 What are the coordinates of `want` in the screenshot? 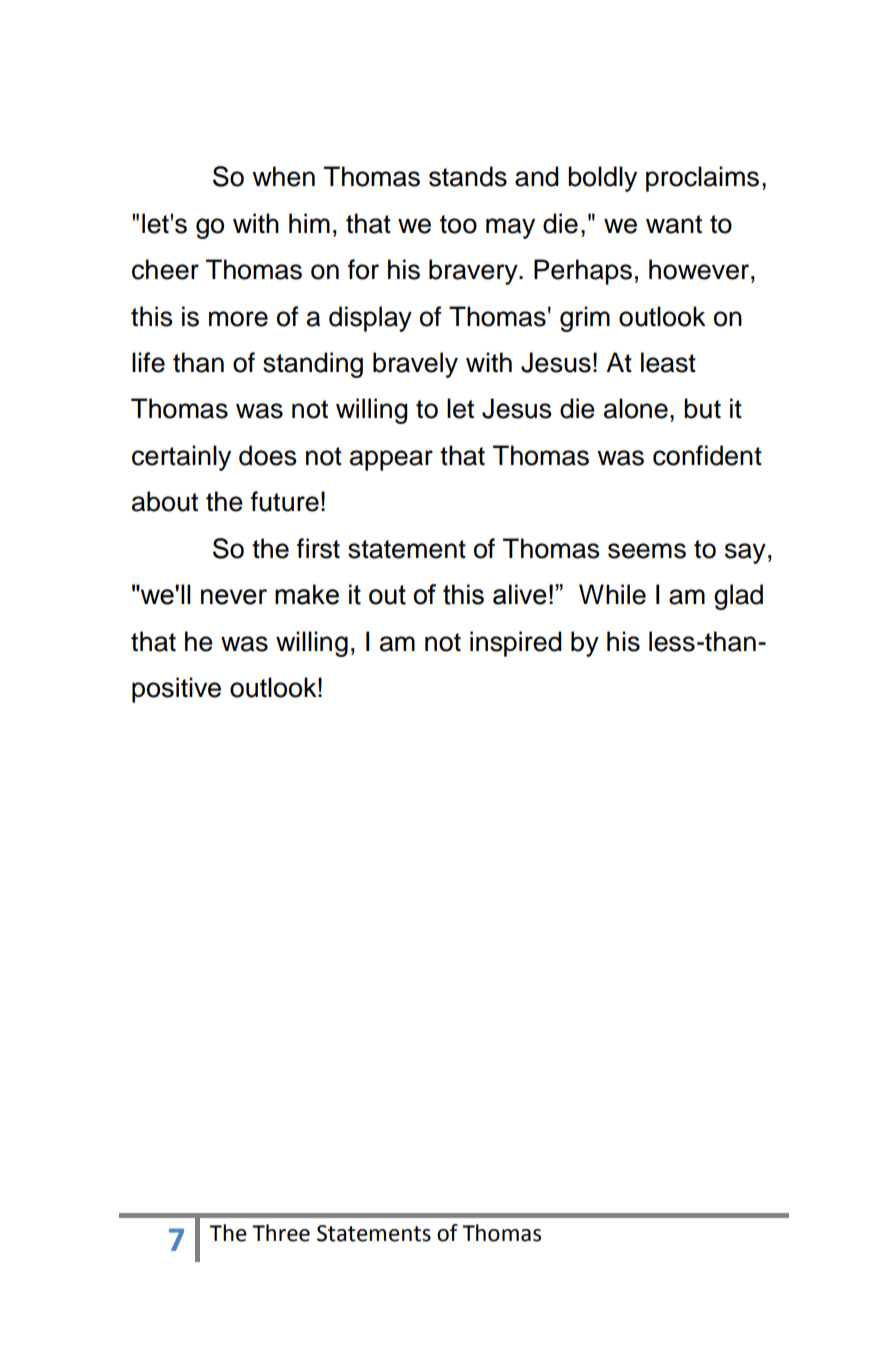 It's located at (674, 224).
